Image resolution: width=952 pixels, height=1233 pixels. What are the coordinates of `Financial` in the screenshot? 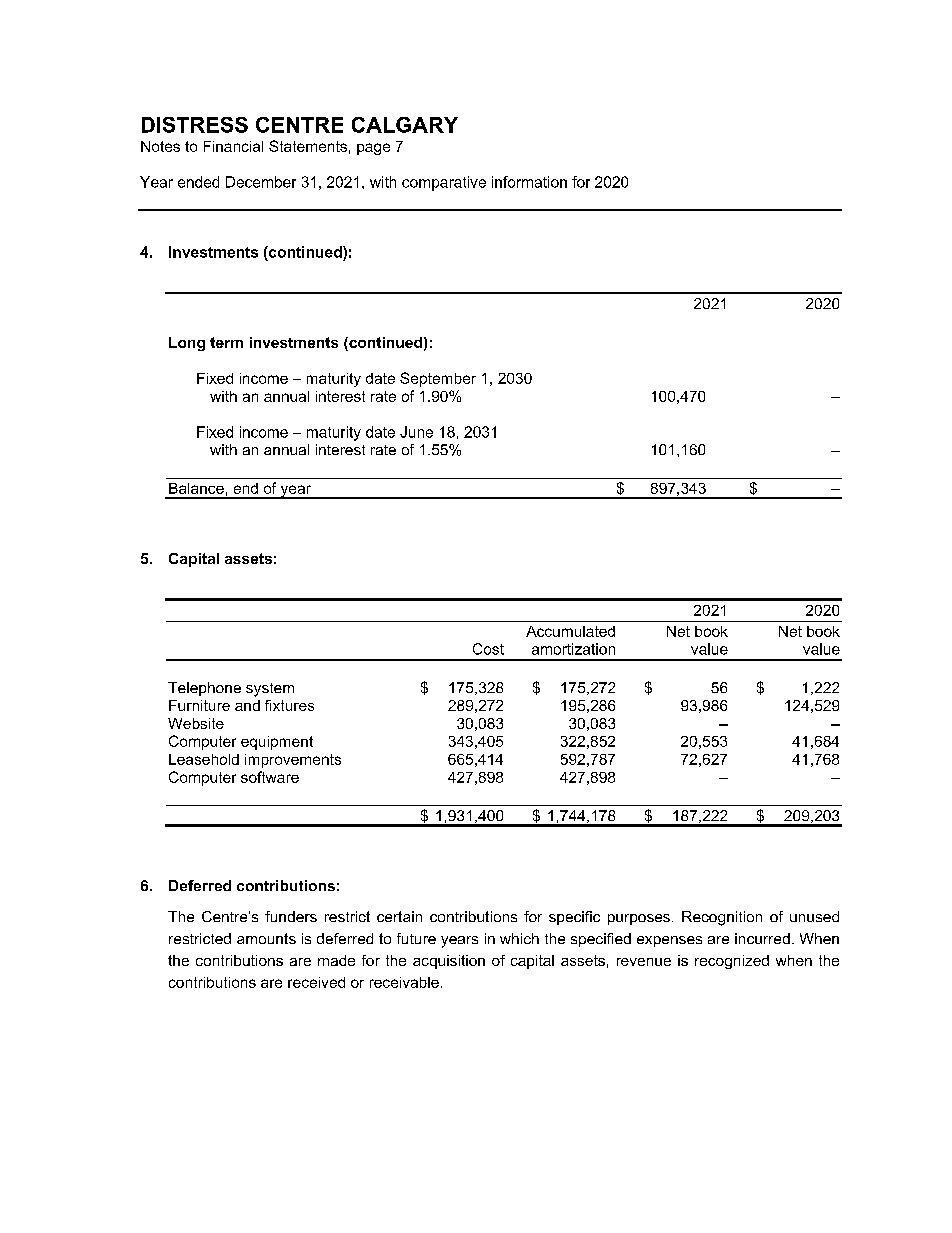 It's located at (233, 146).
